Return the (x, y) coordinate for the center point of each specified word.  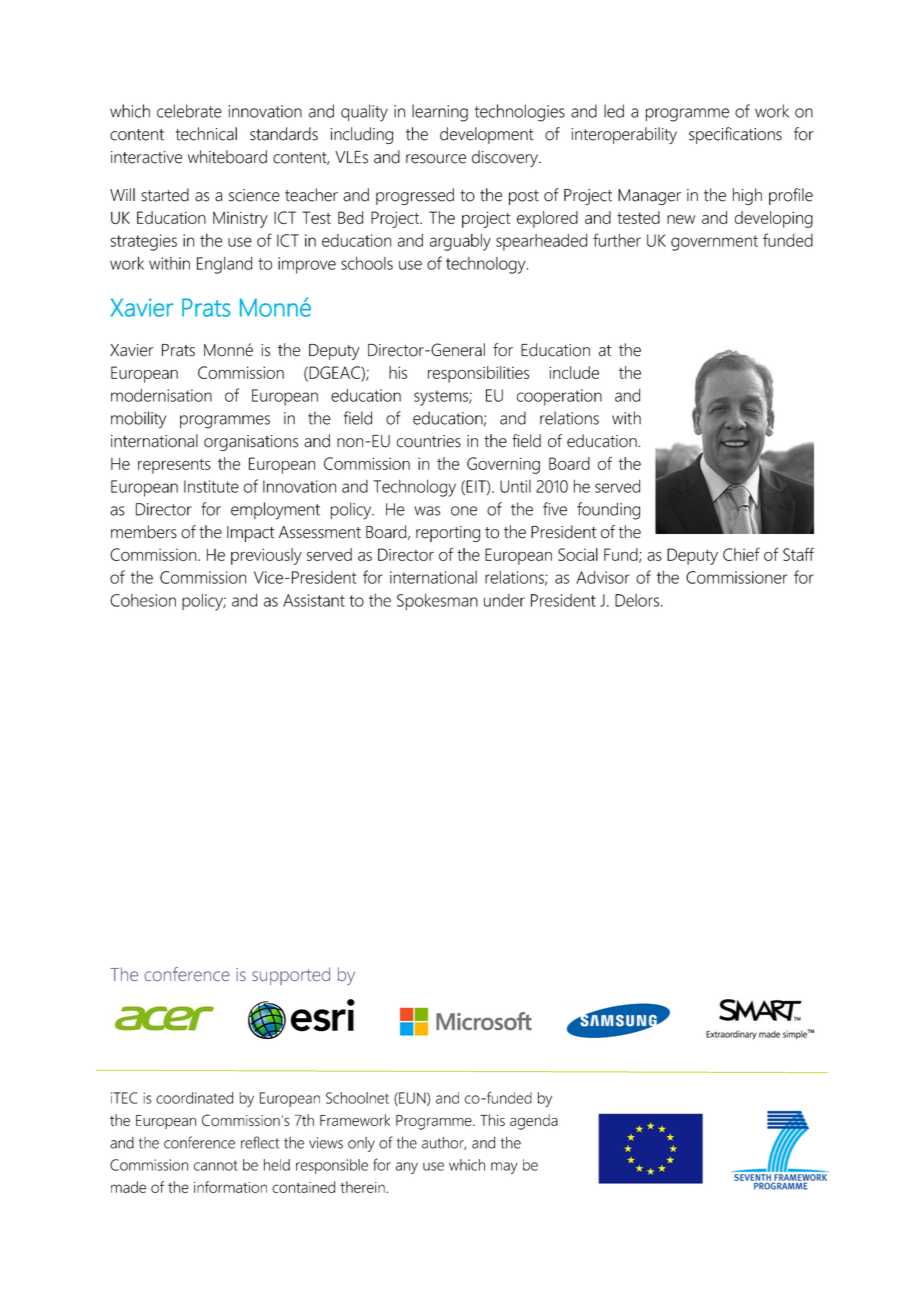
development (486, 135)
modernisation (161, 395)
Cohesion (143, 600)
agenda (534, 1122)
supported (291, 976)
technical (206, 134)
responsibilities (478, 374)
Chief (741, 554)
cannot (216, 1165)
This (492, 1120)
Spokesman (437, 602)
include (574, 372)
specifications (735, 135)
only (361, 1144)
